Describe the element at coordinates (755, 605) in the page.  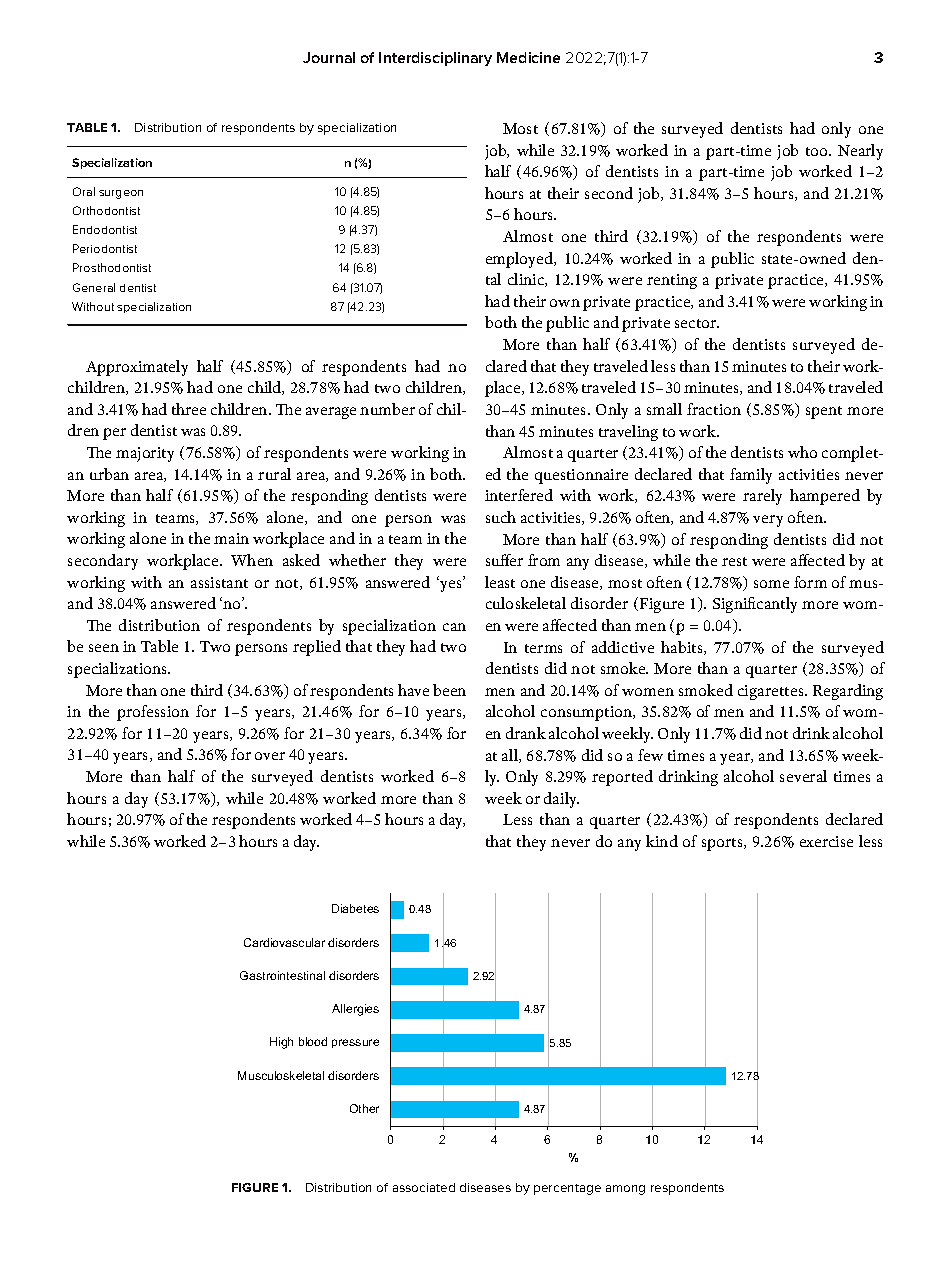
I see `Significantly` at that location.
